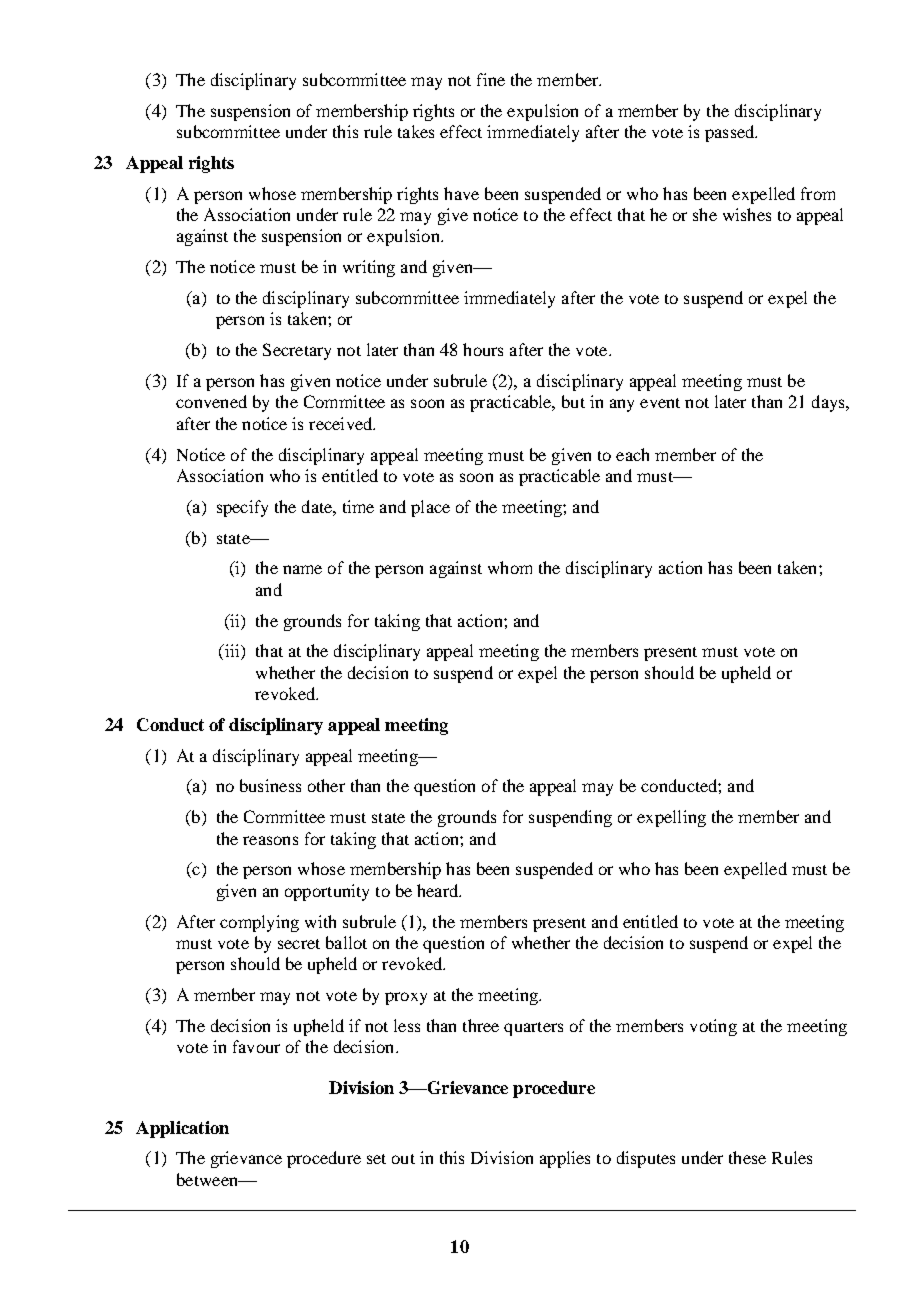  Describe the element at coordinates (829, 403) in the screenshot. I see `days` at that location.
